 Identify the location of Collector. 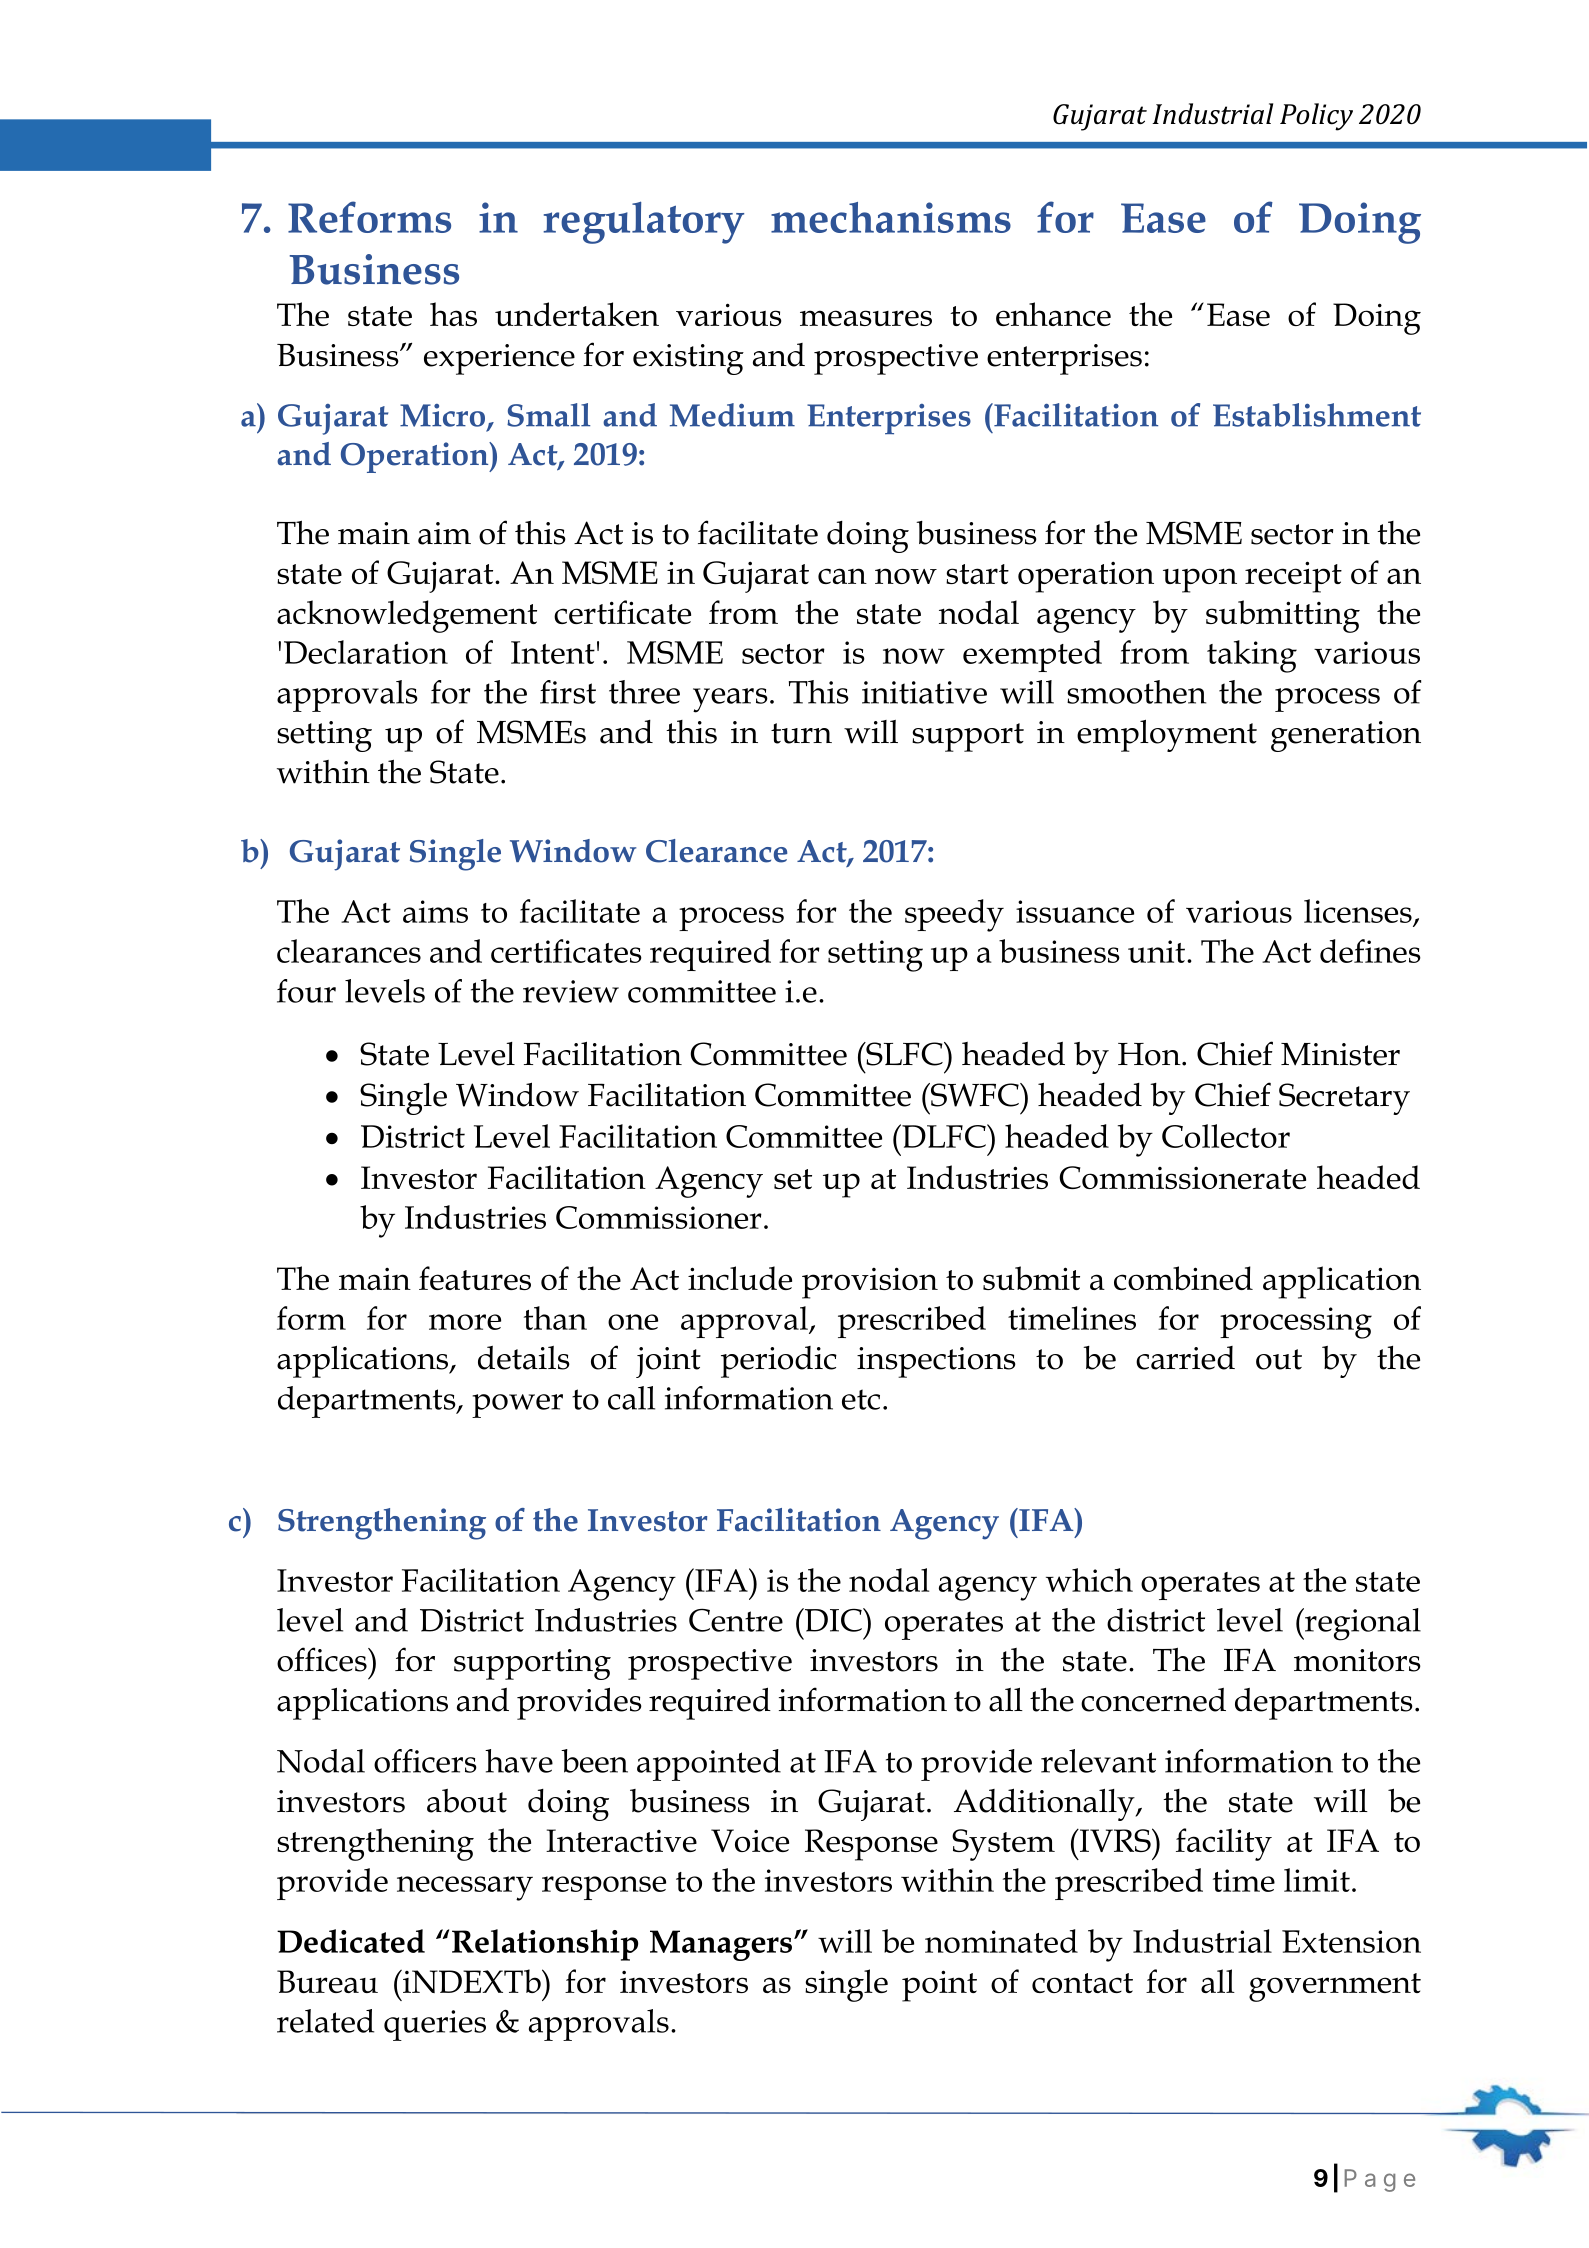
(1226, 1136).
